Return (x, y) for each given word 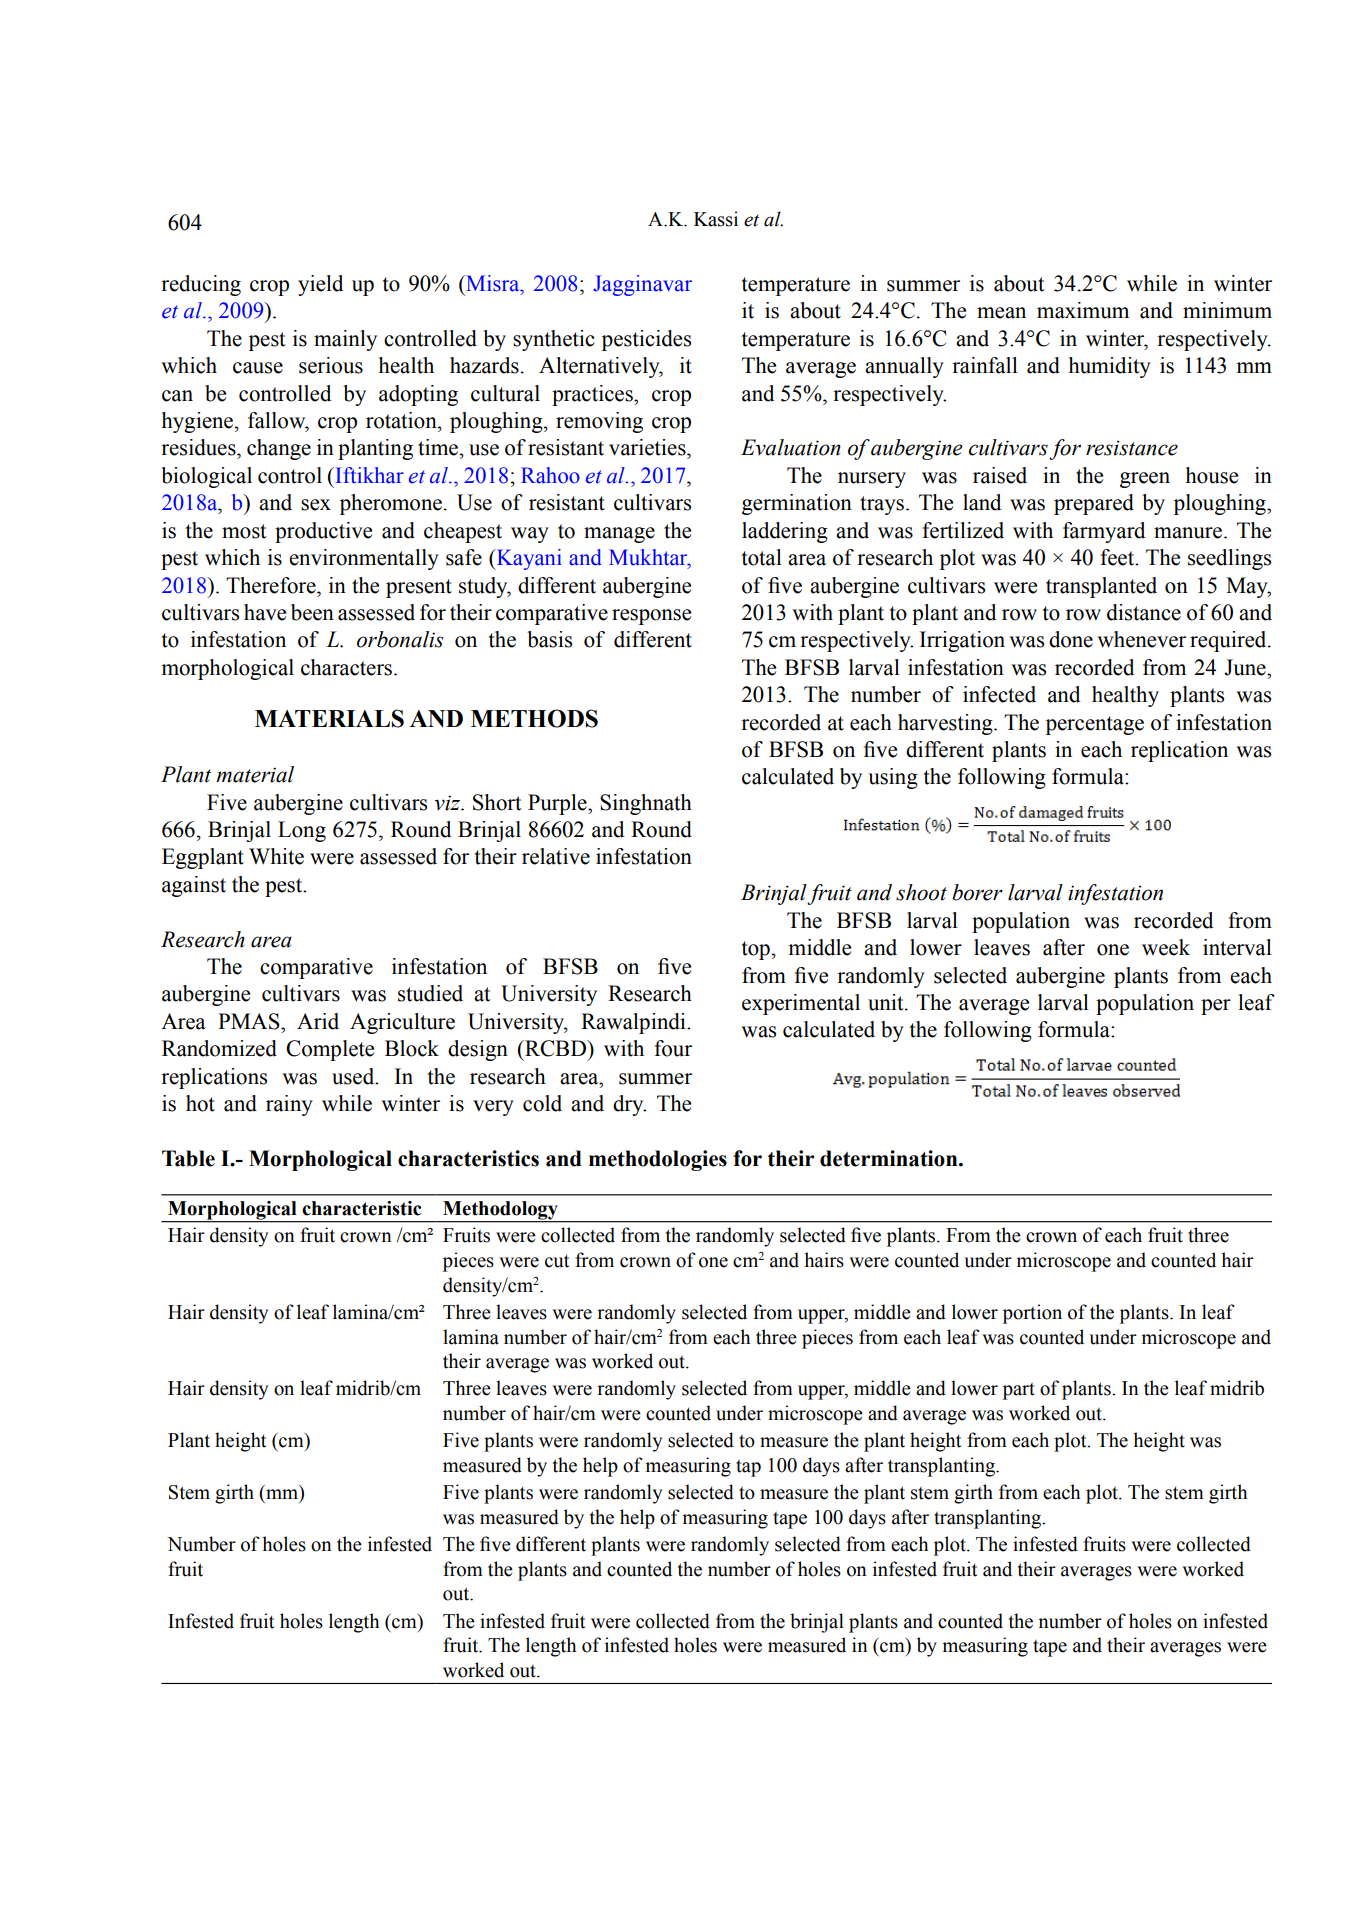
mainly (345, 340)
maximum (1083, 310)
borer (977, 892)
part (1019, 1391)
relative (556, 856)
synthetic (554, 340)
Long (302, 831)
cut (557, 1261)
